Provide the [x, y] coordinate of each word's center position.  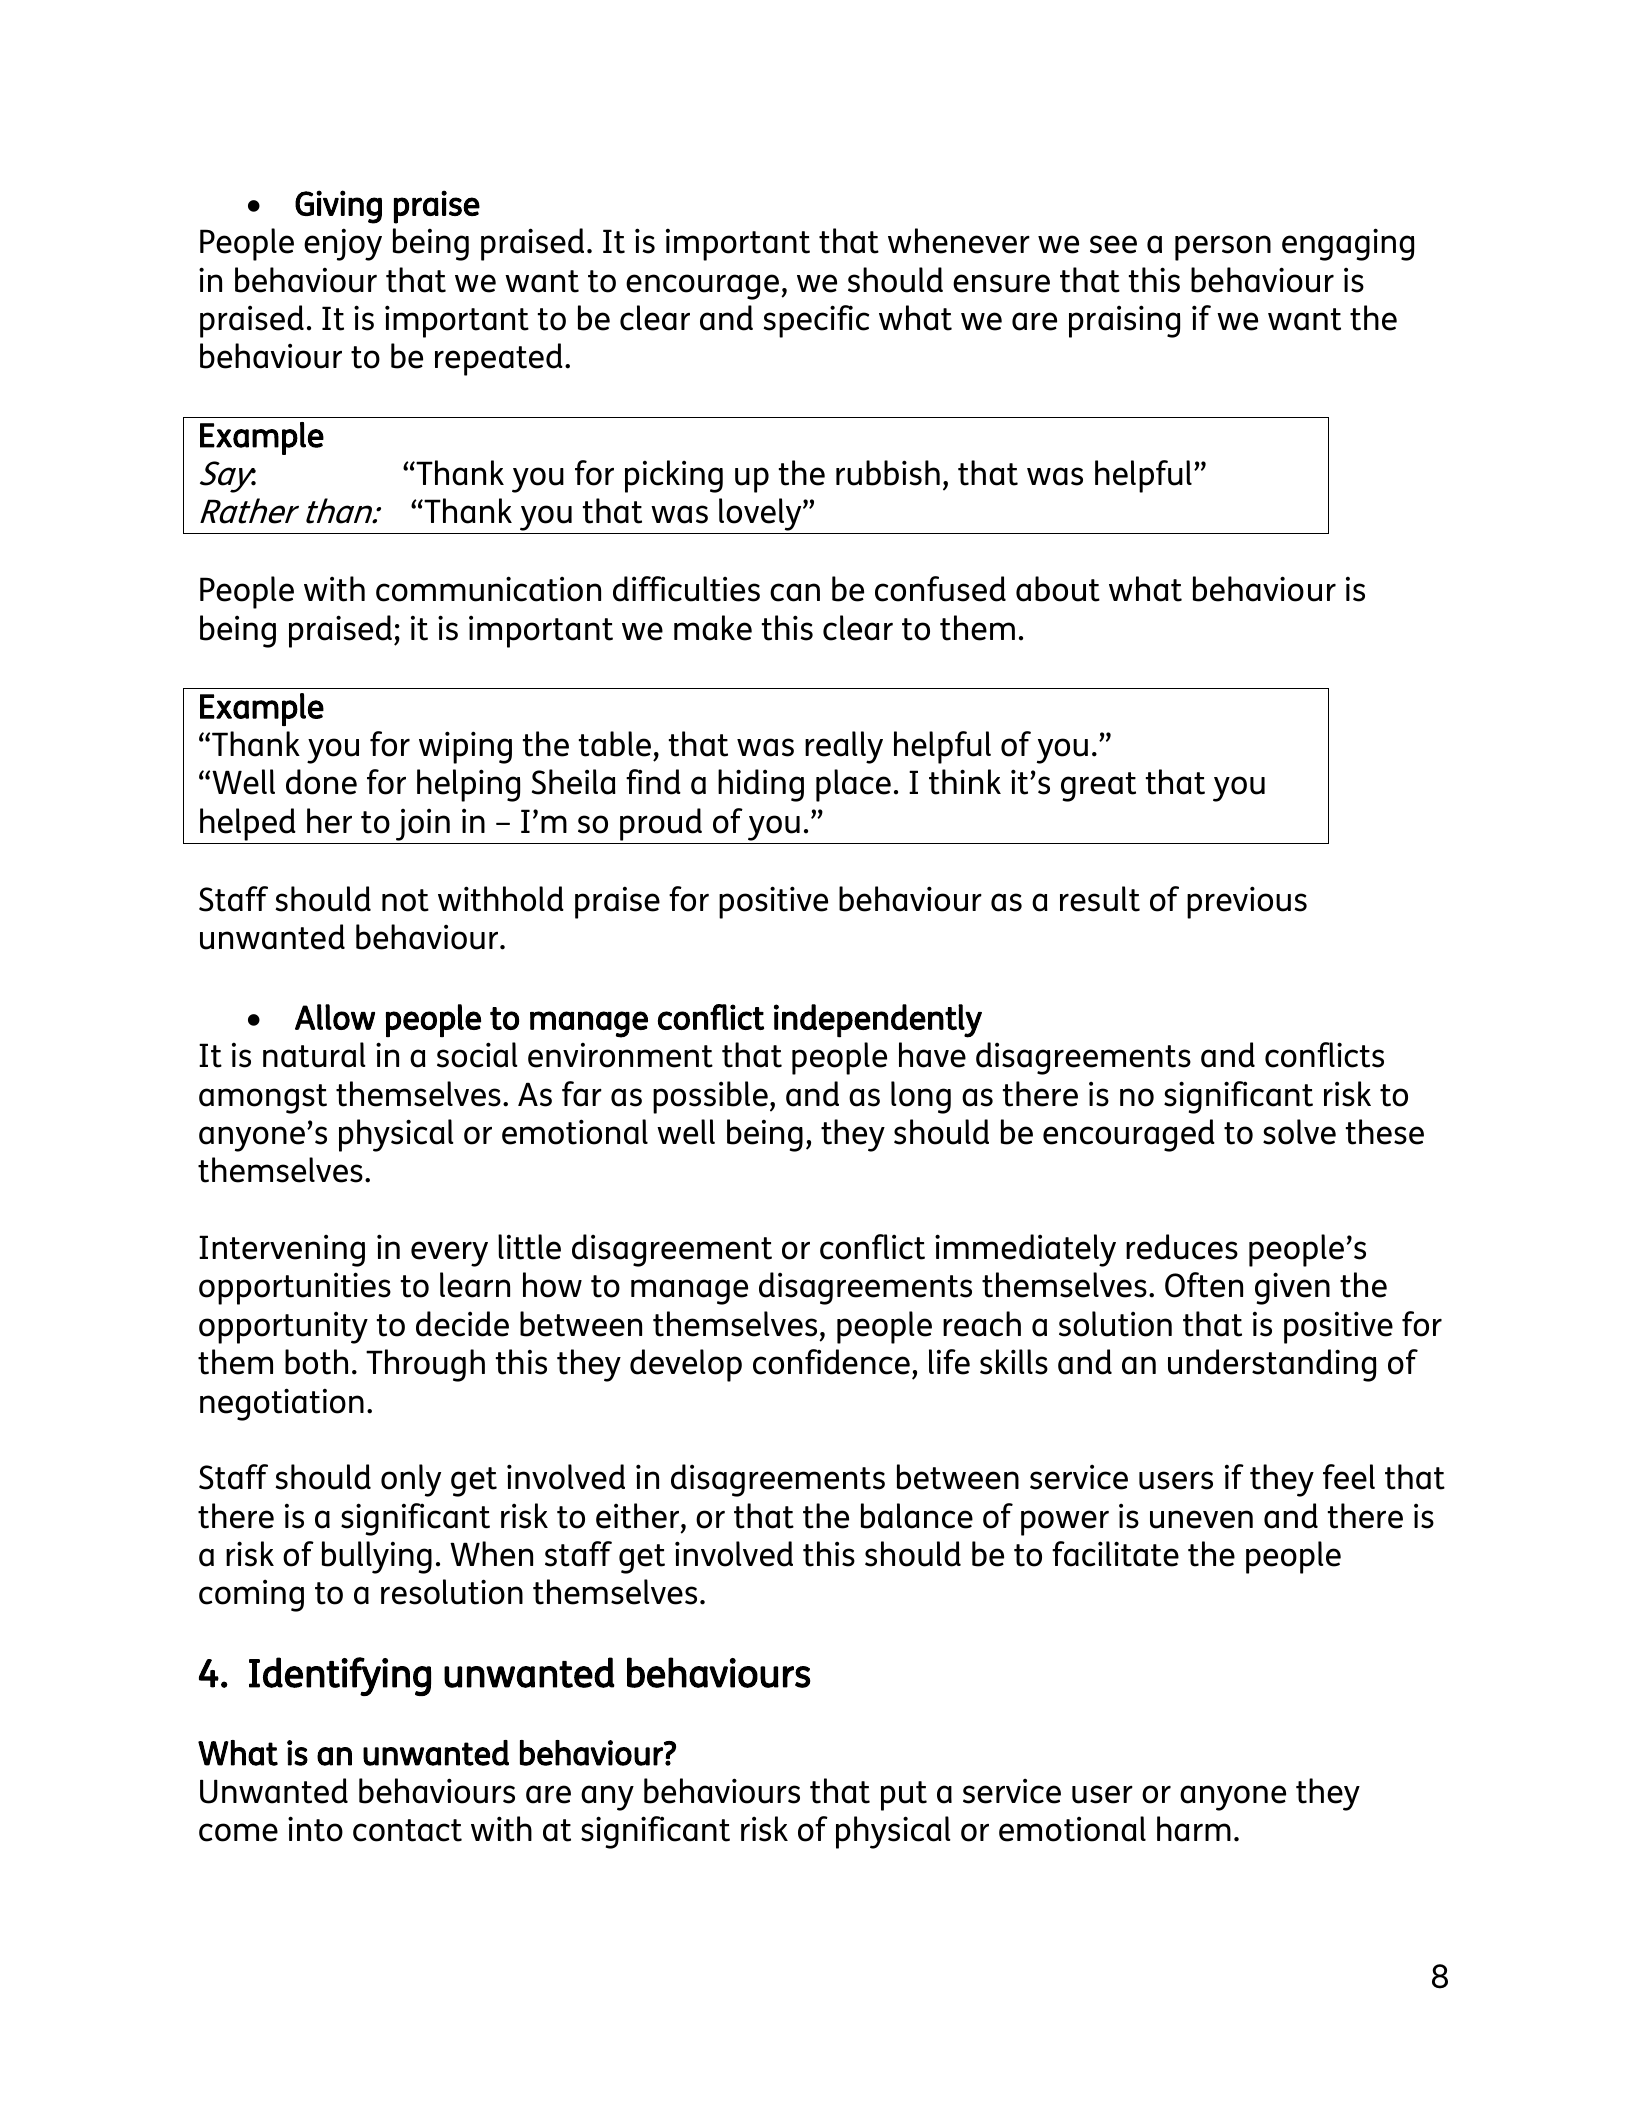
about [1058, 589]
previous [1247, 902]
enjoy [343, 244]
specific [816, 321]
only [411, 1480]
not [405, 900]
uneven [1201, 1519]
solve [1299, 1132]
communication [488, 589]
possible [710, 1097]
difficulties [686, 589]
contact [407, 1830]
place [853, 785]
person [1223, 248]
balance [917, 1516]
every [449, 1254]
